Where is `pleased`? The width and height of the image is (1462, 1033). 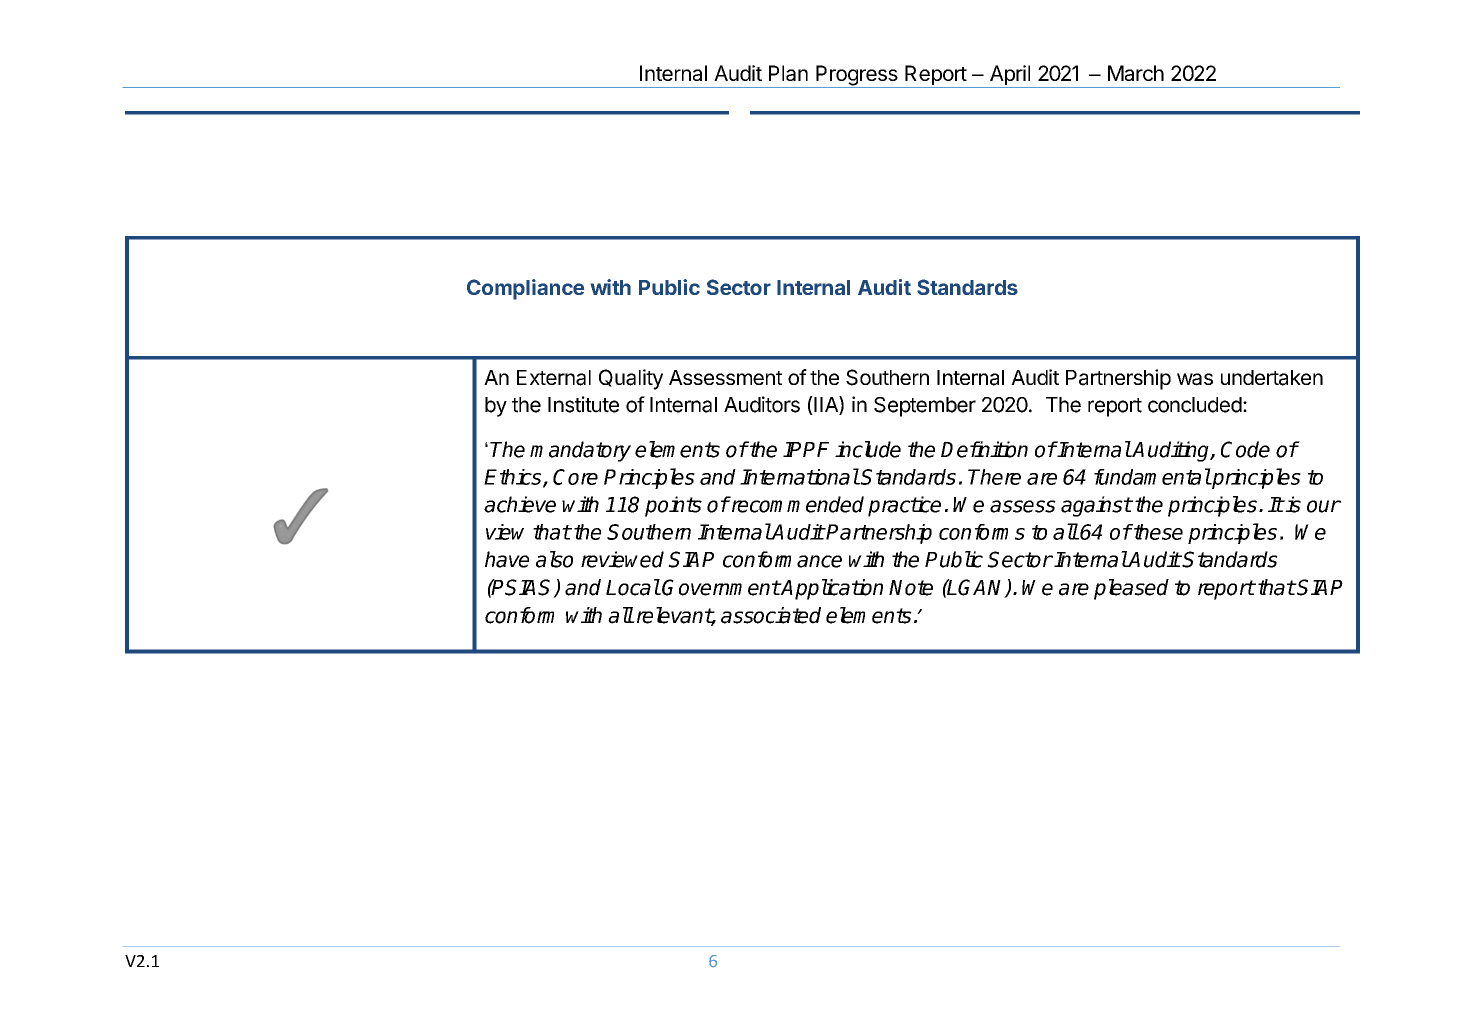
pleased is located at coordinates (1131, 589).
